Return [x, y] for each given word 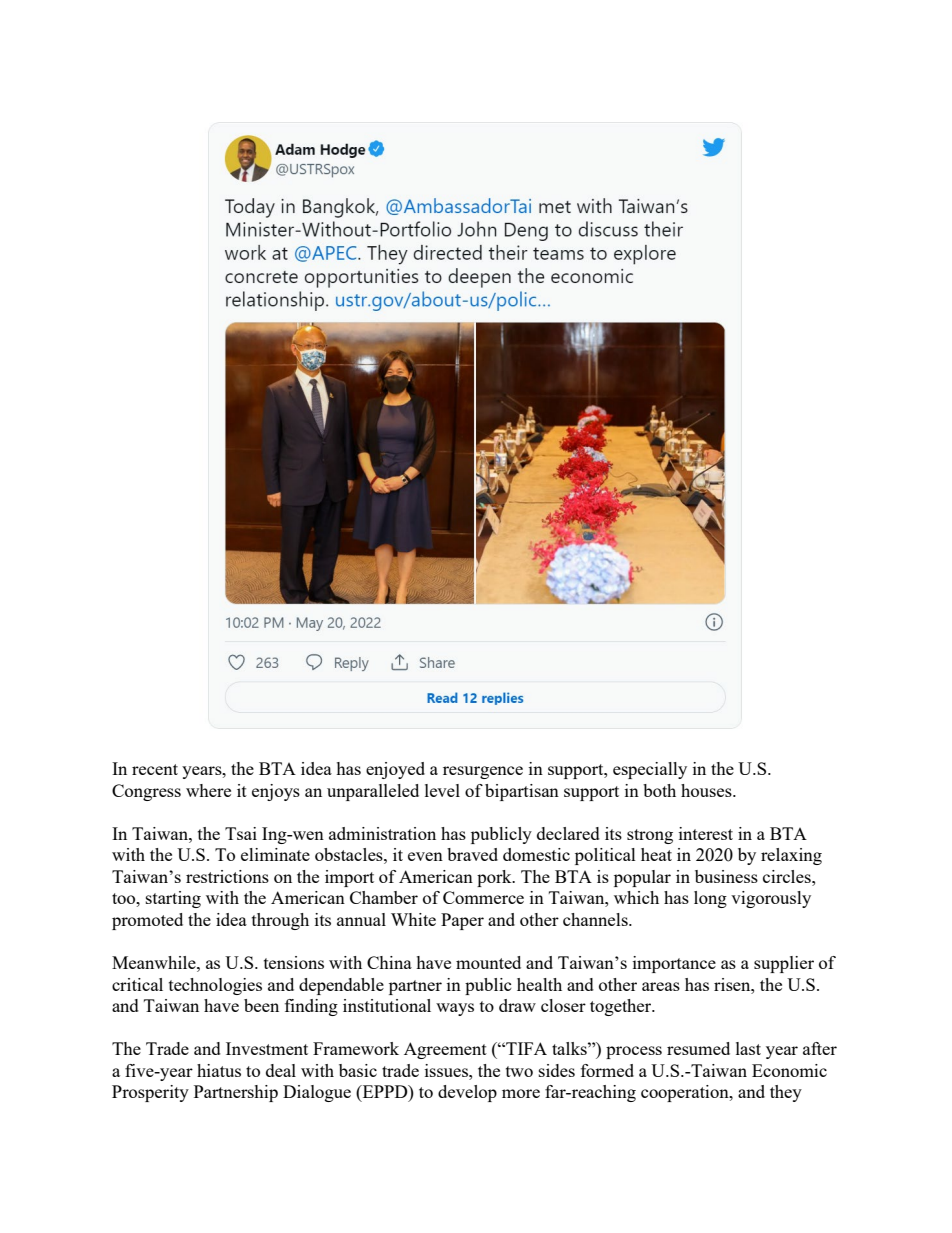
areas [661, 986]
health [539, 984]
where [208, 790]
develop [467, 1093]
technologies [215, 986]
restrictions [227, 876]
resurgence [483, 772]
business [726, 876]
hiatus [219, 1070]
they [786, 1093]
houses [707, 790]
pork [495, 878]
